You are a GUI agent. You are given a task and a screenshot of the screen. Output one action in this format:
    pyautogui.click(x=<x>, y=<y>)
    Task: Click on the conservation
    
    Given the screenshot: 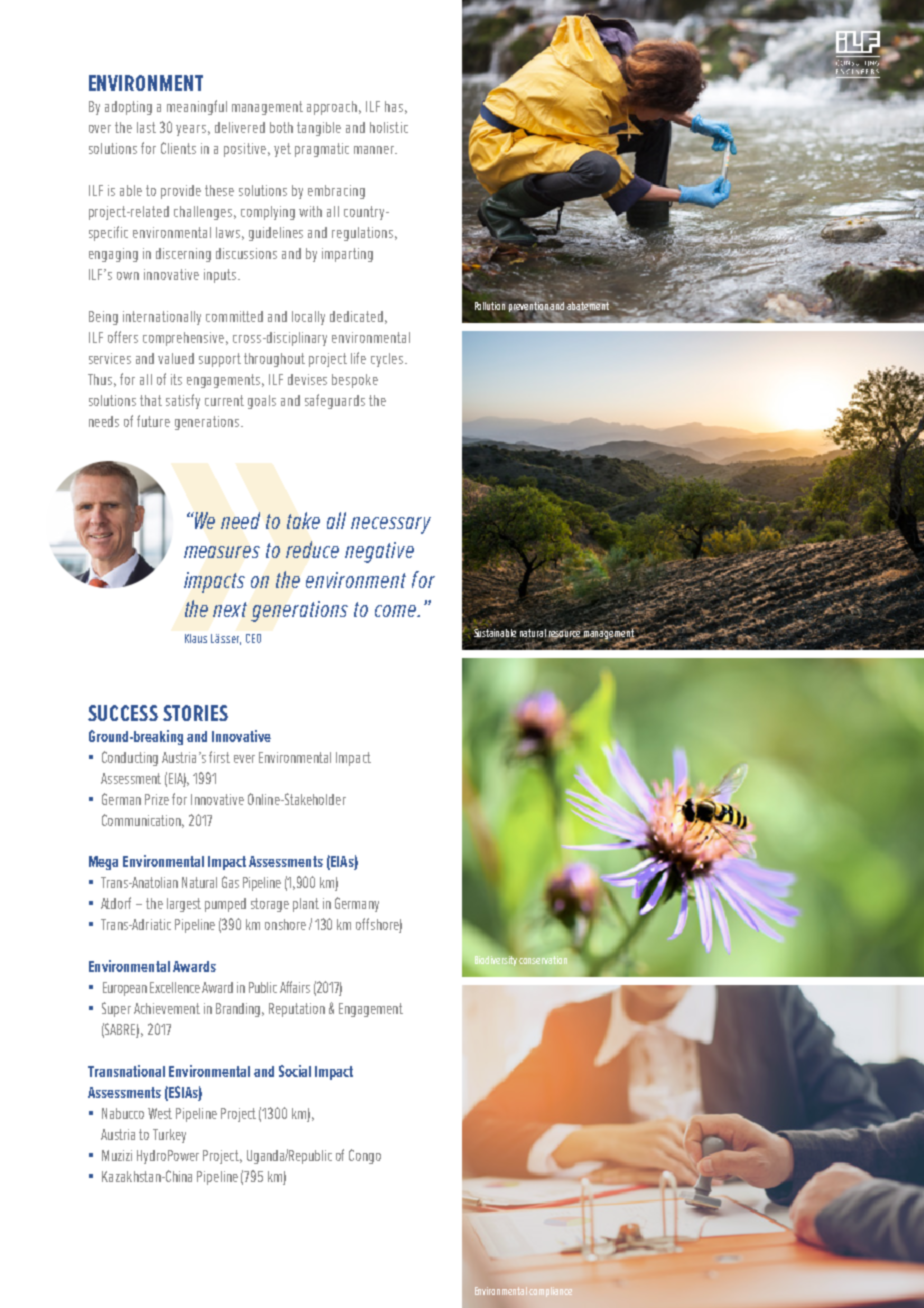 What is the action you would take?
    pyautogui.click(x=543, y=960)
